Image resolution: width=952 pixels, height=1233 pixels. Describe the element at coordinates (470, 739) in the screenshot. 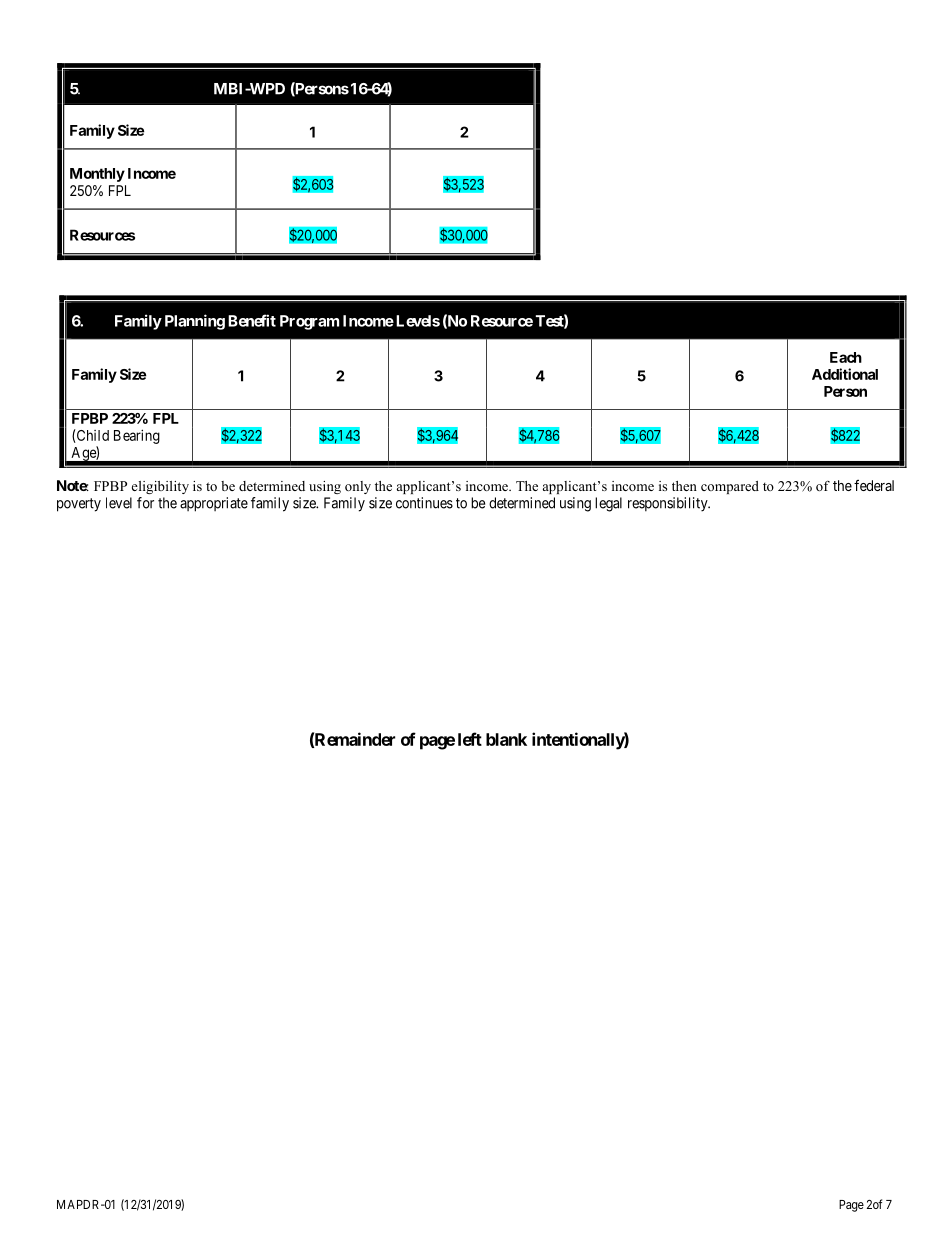

I see `left` at that location.
